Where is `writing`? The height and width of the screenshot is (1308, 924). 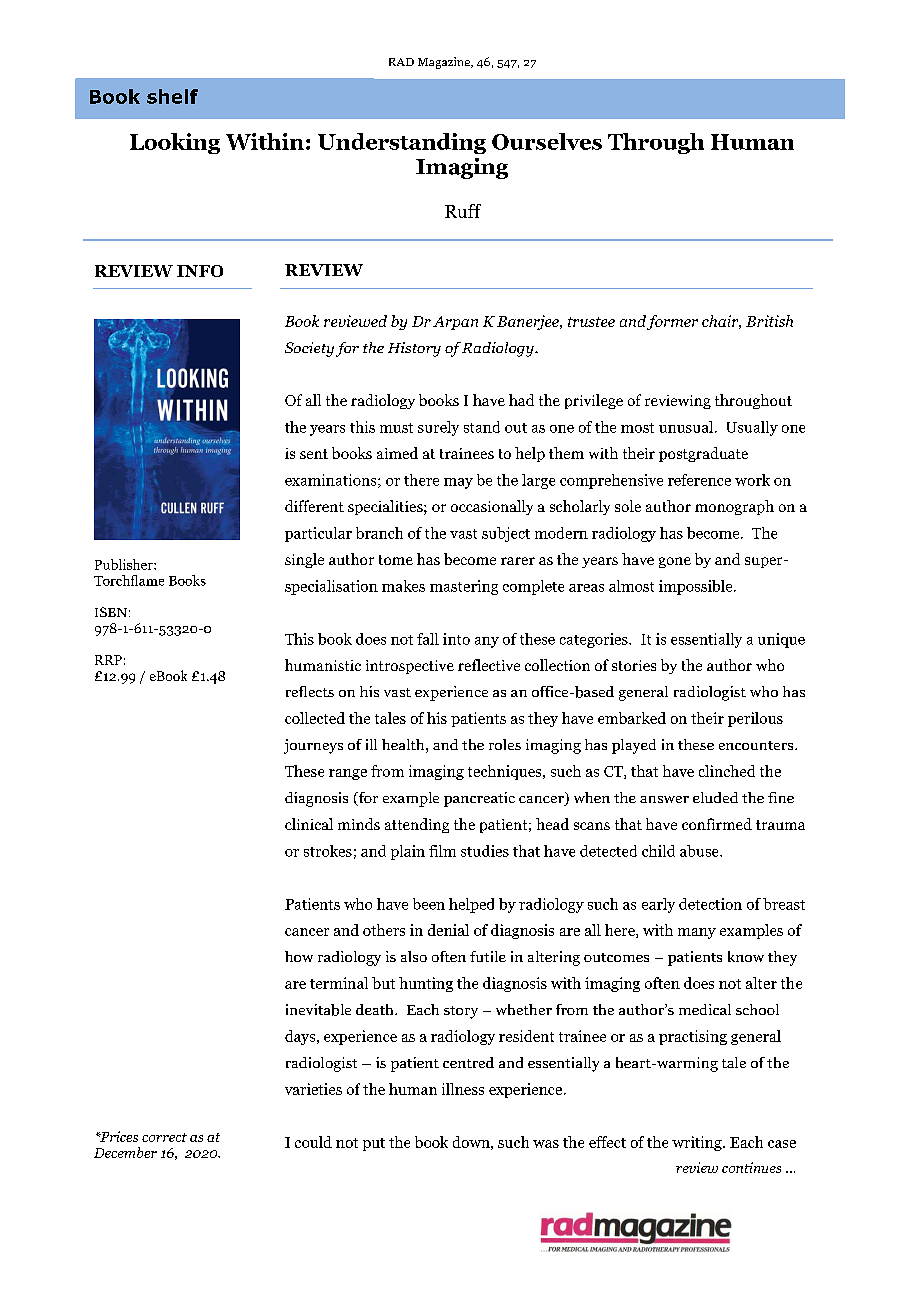 writing is located at coordinates (698, 1143).
